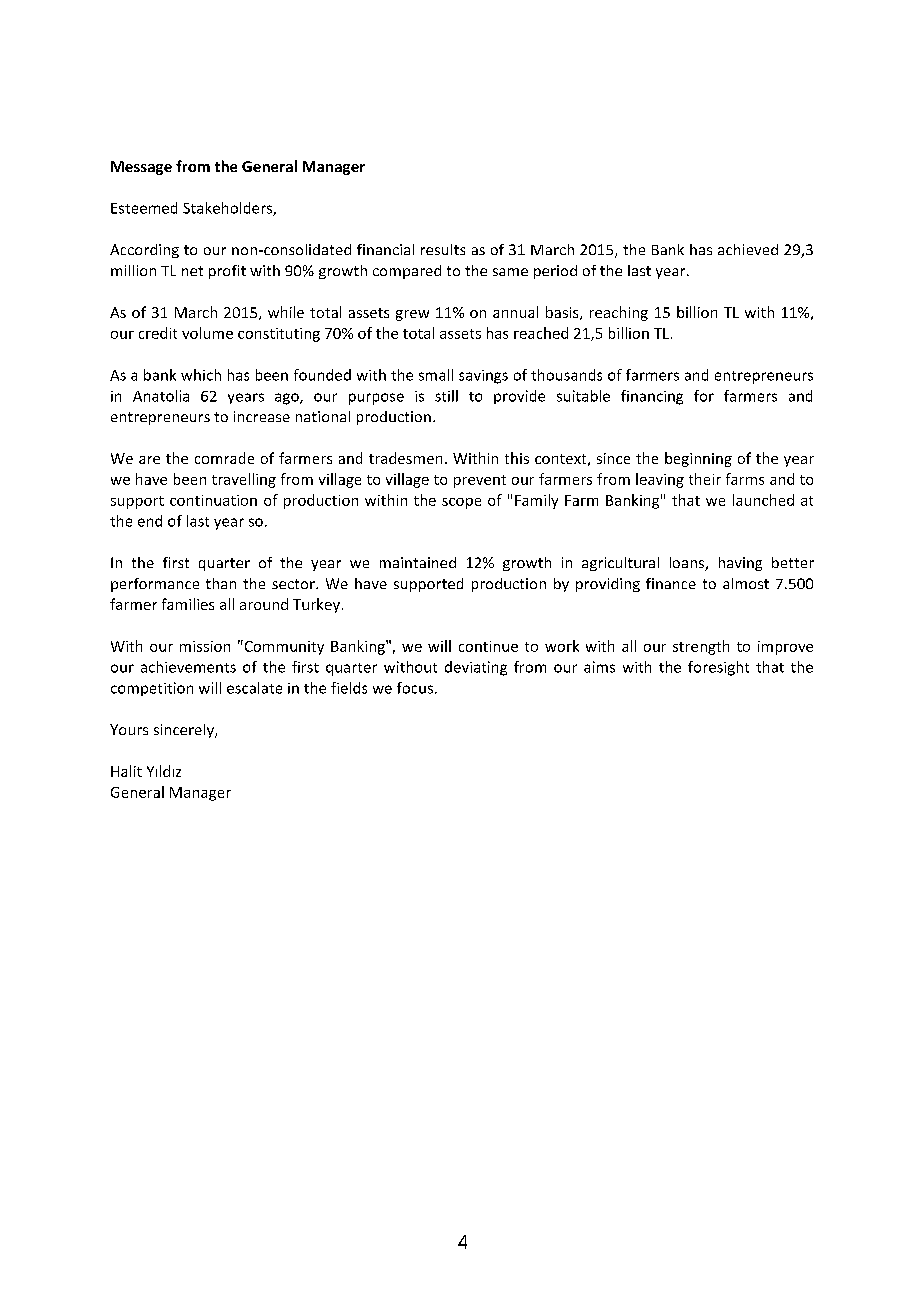  What do you see at coordinates (748, 249) in the screenshot?
I see `achieved` at bounding box center [748, 249].
